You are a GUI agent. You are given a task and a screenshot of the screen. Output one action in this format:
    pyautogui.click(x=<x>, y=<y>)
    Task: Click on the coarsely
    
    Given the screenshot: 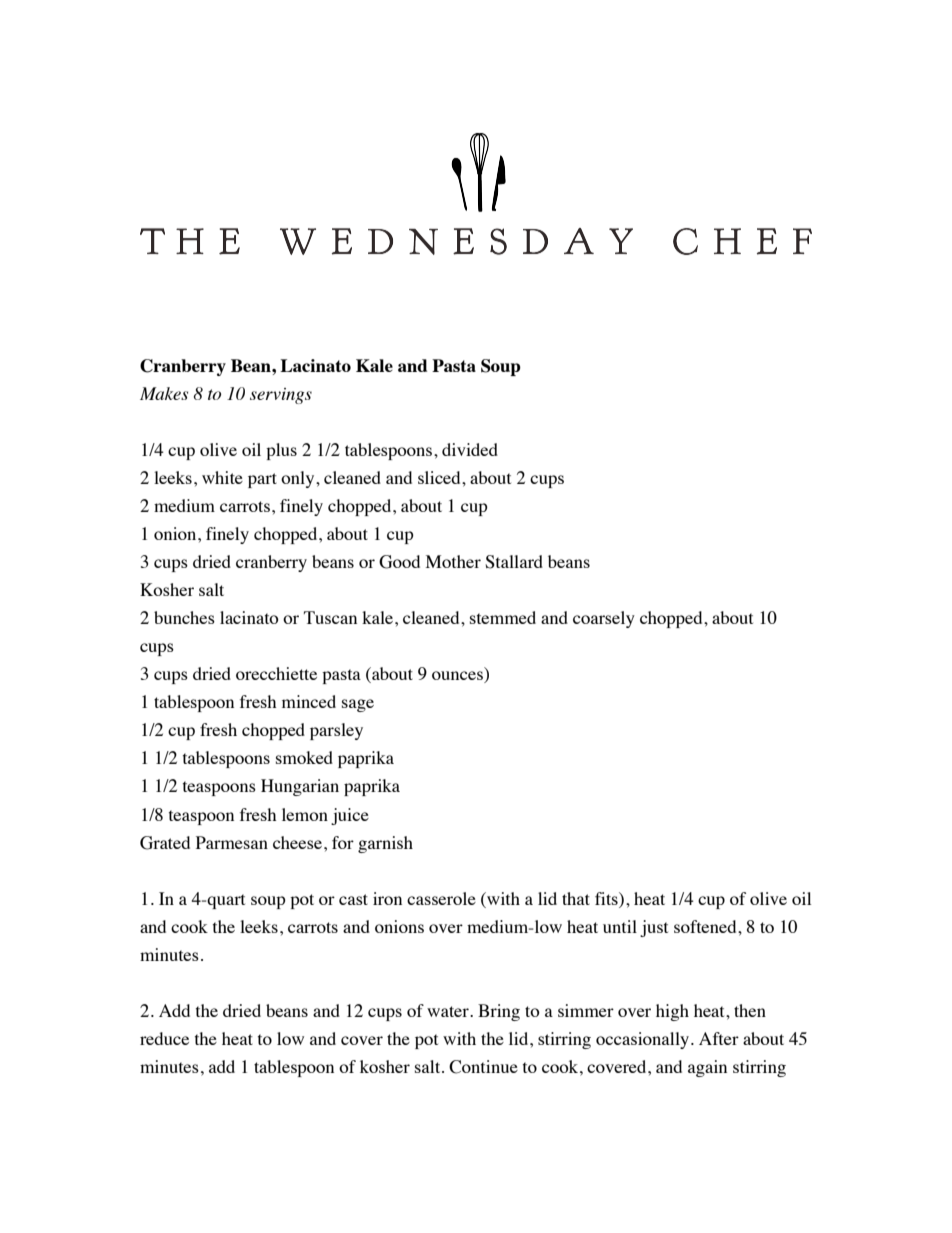 What is the action you would take?
    pyautogui.click(x=604, y=619)
